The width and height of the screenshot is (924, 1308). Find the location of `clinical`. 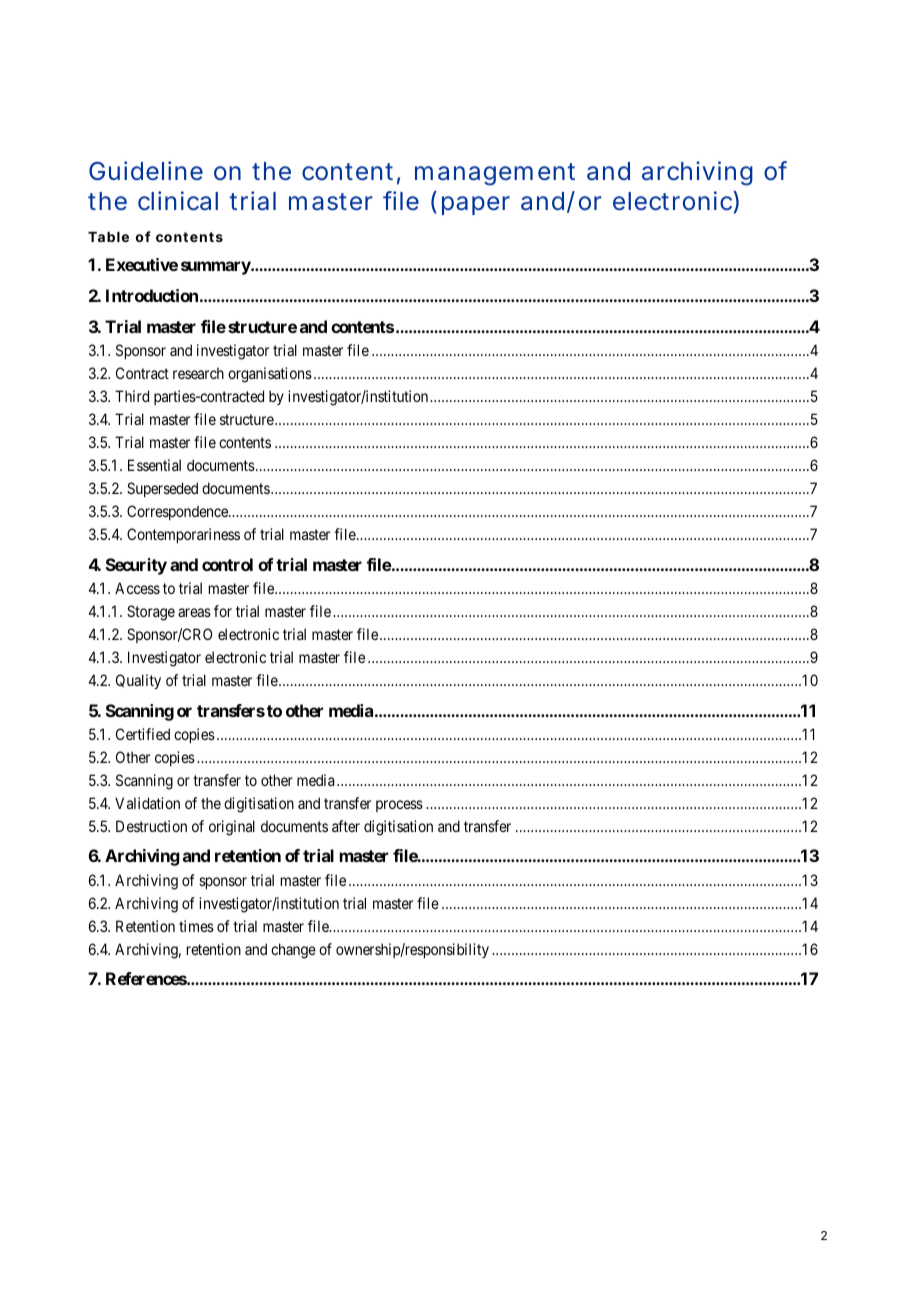

clinical is located at coordinates (178, 201).
